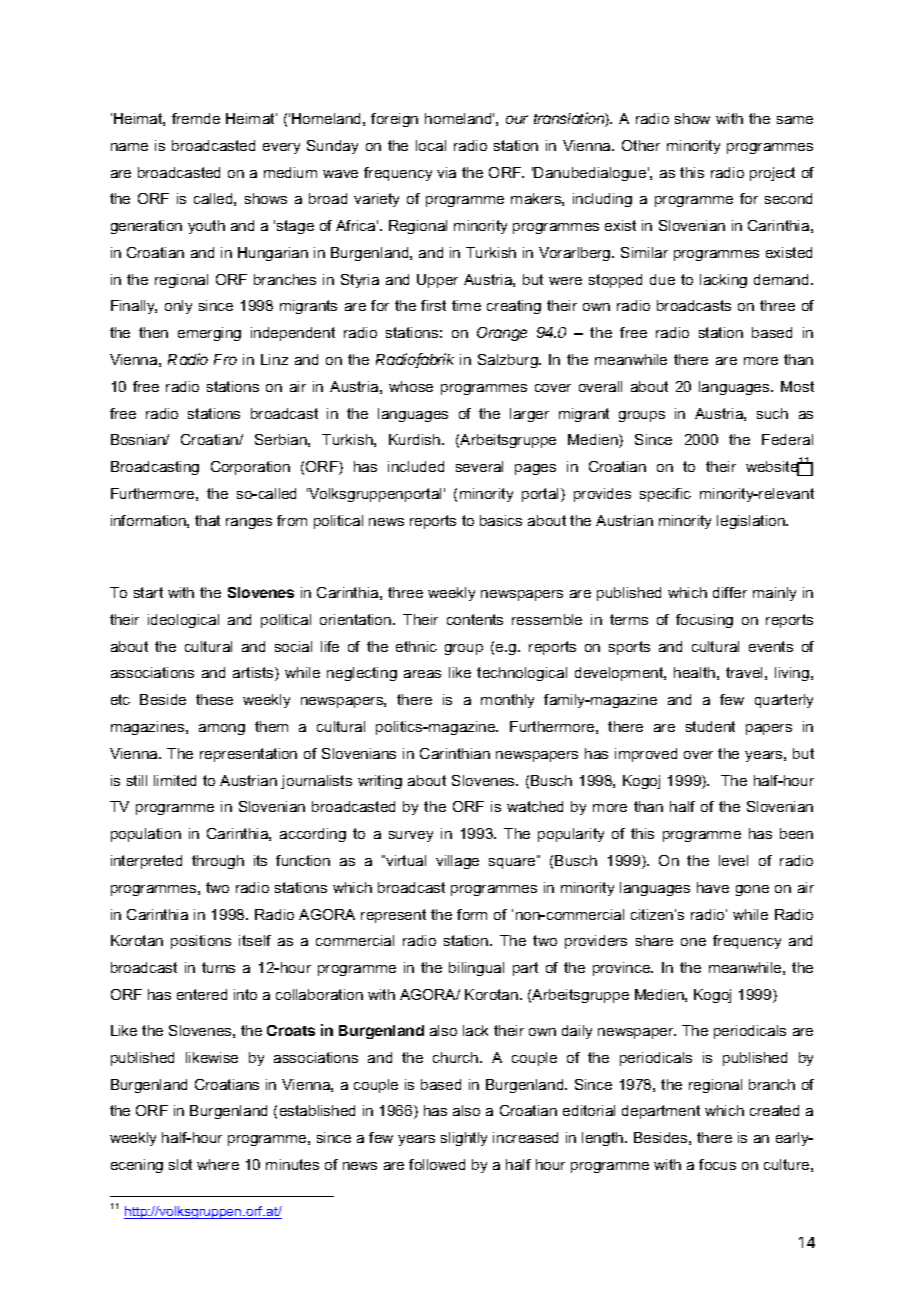 The width and height of the screenshot is (924, 1308). Describe the element at coordinates (129, 147) in the screenshot. I see `name` at that location.
